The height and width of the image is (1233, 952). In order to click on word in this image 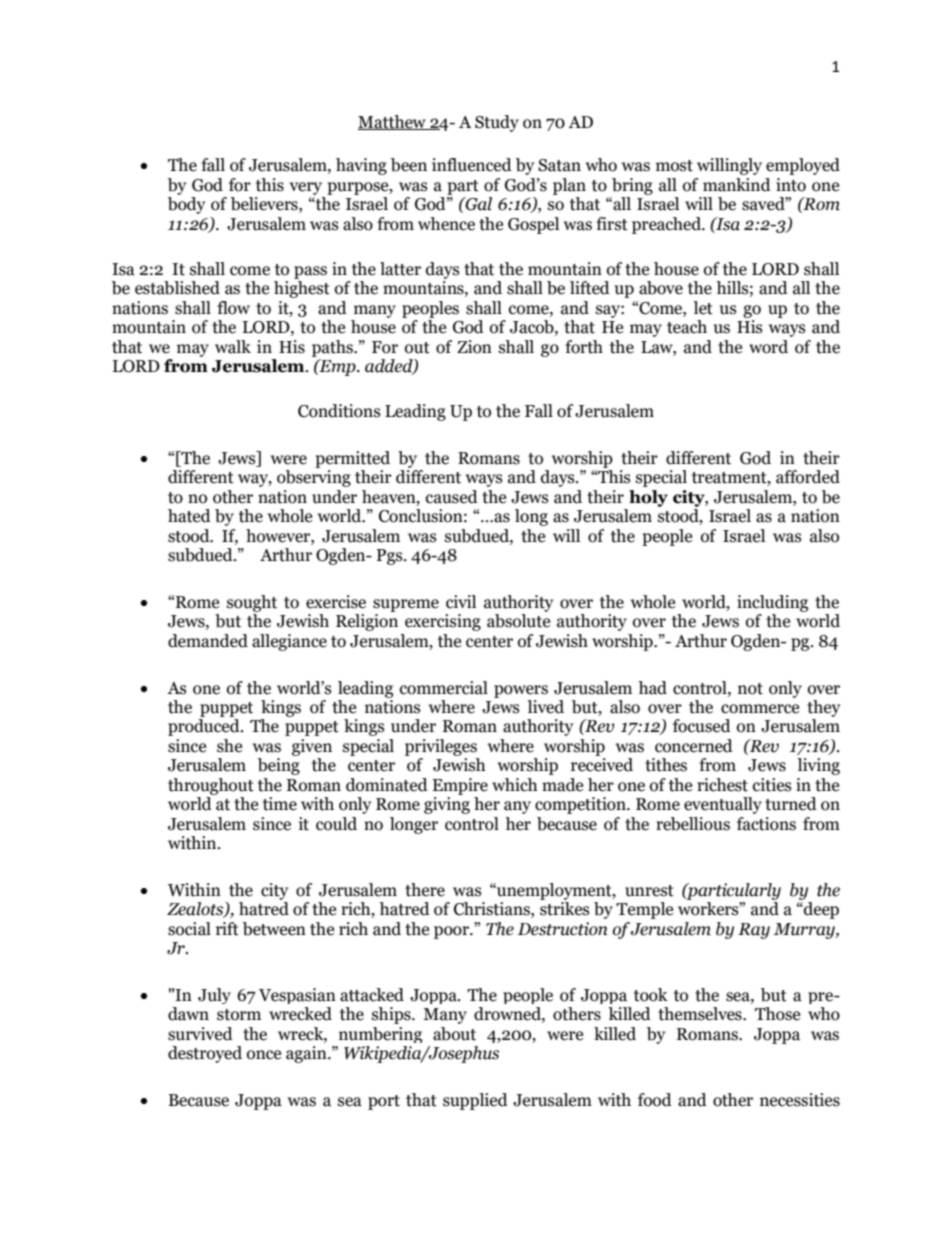, I will do `click(768, 347)`.
